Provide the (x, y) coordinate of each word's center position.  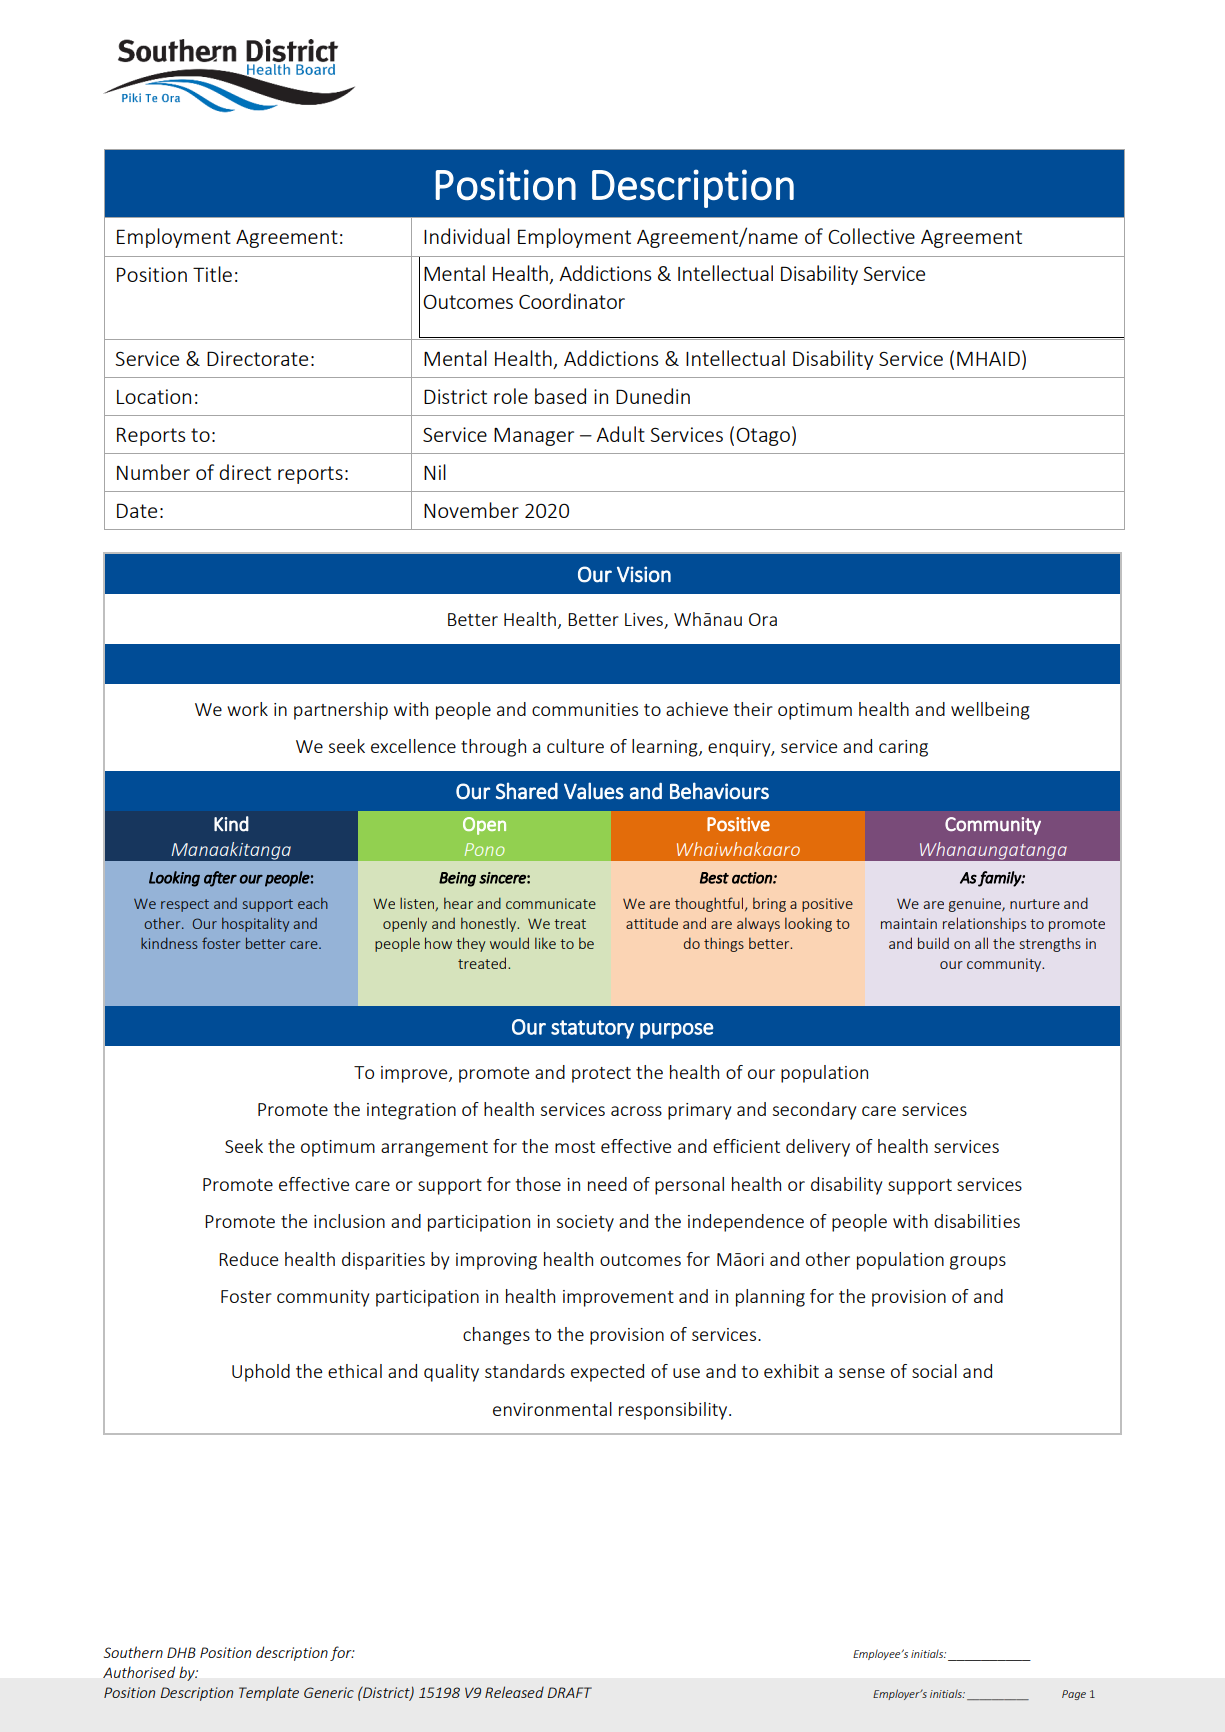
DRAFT (570, 1692)
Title (212, 274)
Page (1074, 1695)
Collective (871, 236)
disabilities (977, 1221)
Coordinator (572, 301)
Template (269, 1694)
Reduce (248, 1259)
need (607, 1184)
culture (575, 746)
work (247, 709)
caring (903, 748)
